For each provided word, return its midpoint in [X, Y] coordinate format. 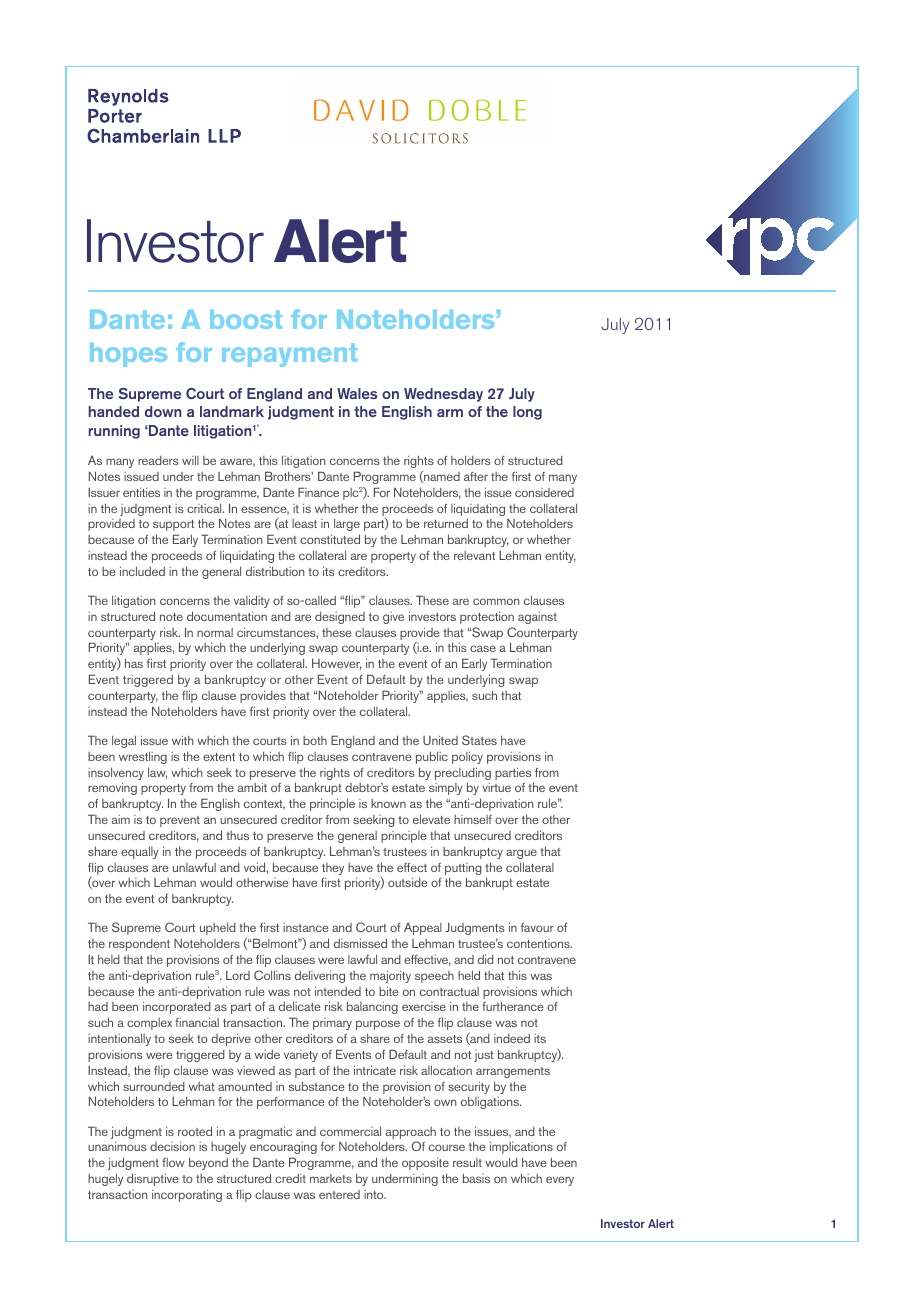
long [527, 413]
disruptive [153, 1179]
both [315, 740]
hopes [128, 355]
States [479, 740]
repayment [290, 355]
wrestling [143, 758]
